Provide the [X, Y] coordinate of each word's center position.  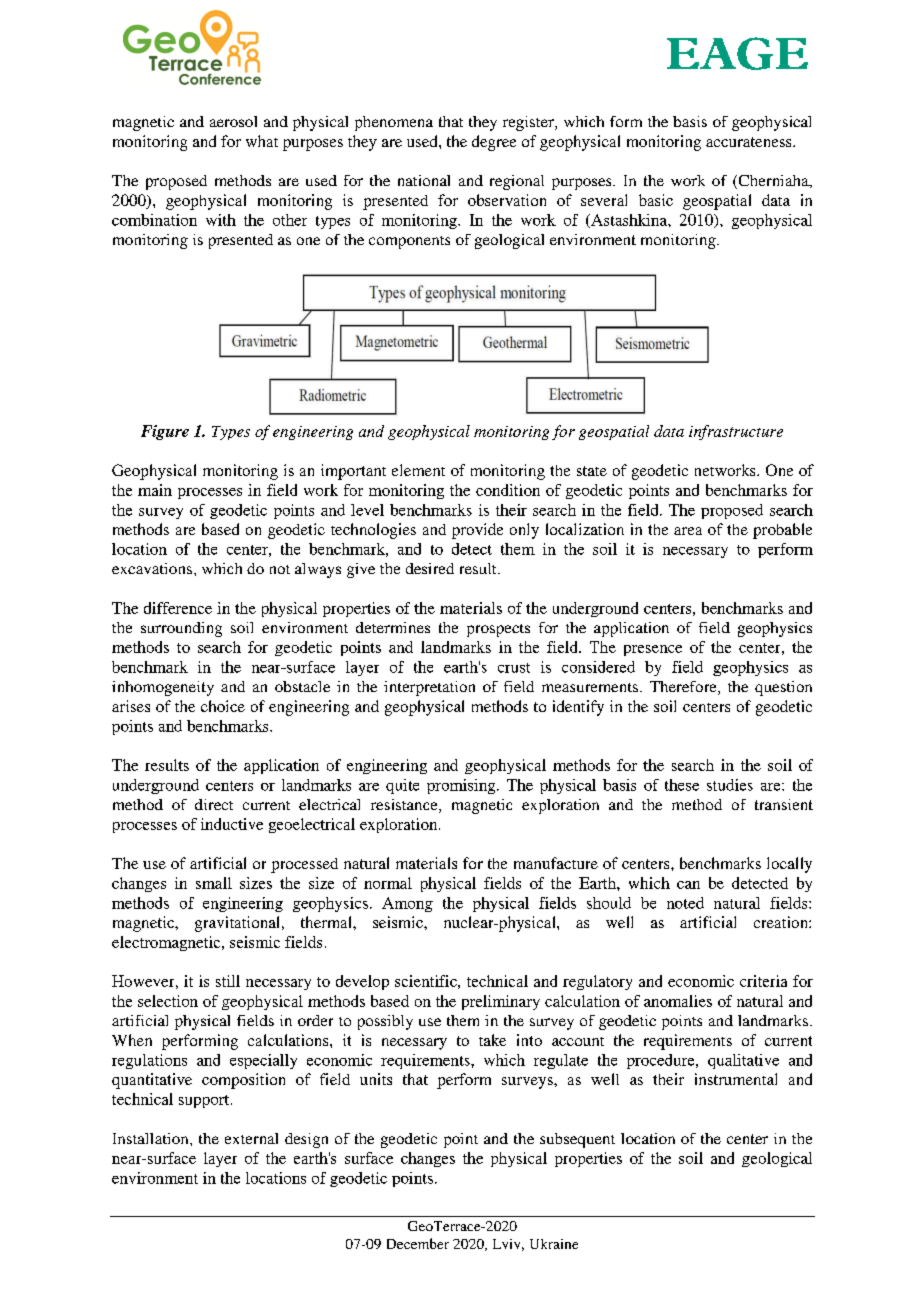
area [688, 531]
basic [656, 200]
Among [407, 904]
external [251, 1138]
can [688, 885]
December [418, 1243]
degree [494, 143]
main [155, 490]
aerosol [233, 121]
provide [477, 531]
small [214, 883]
